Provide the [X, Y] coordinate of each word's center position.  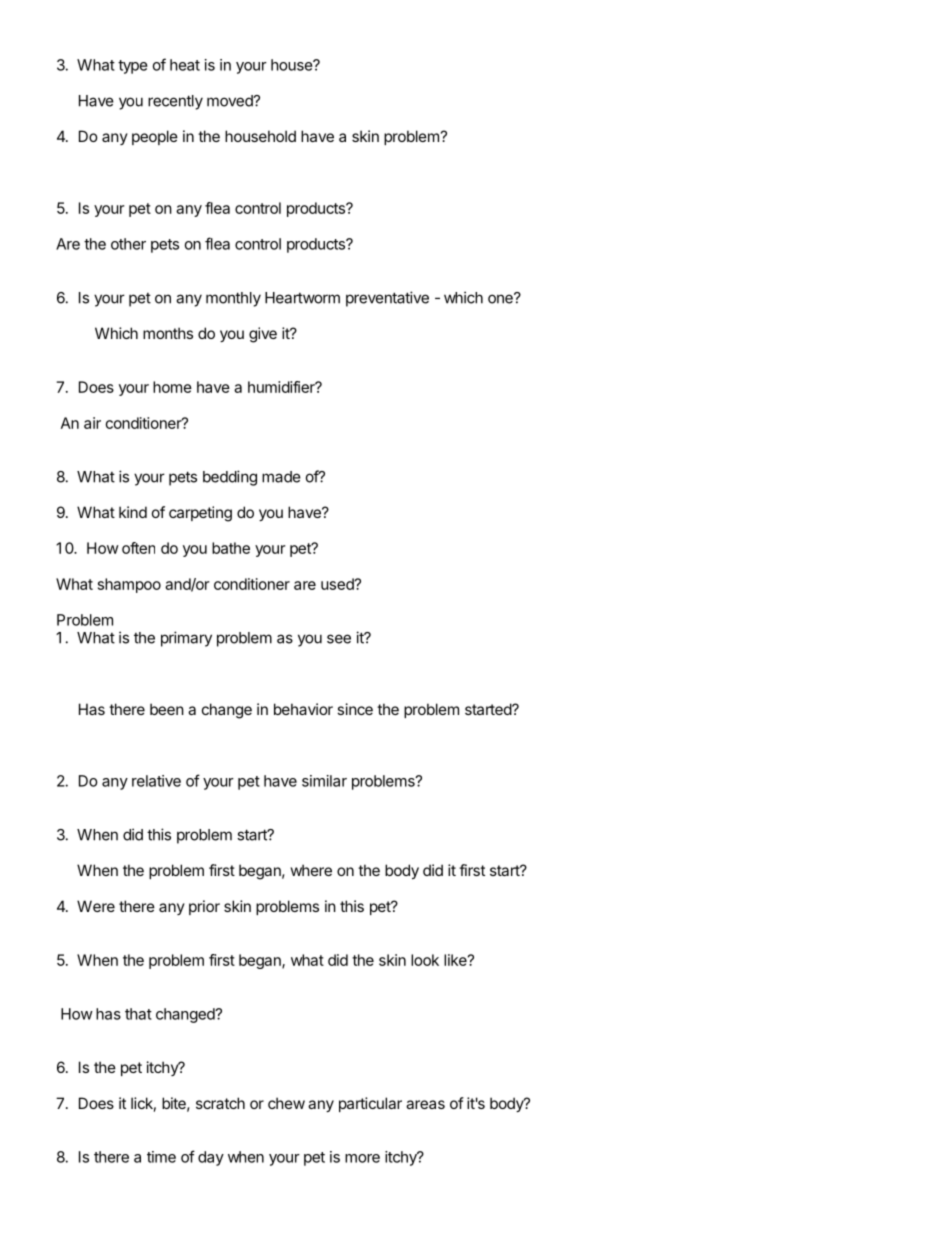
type [133, 67]
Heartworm [302, 298]
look [425, 960]
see [339, 639]
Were [96, 906]
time [161, 1157]
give [263, 335]
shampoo [129, 585]
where [311, 870]
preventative [387, 299]
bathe [231, 548]
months [168, 333]
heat [185, 65]
